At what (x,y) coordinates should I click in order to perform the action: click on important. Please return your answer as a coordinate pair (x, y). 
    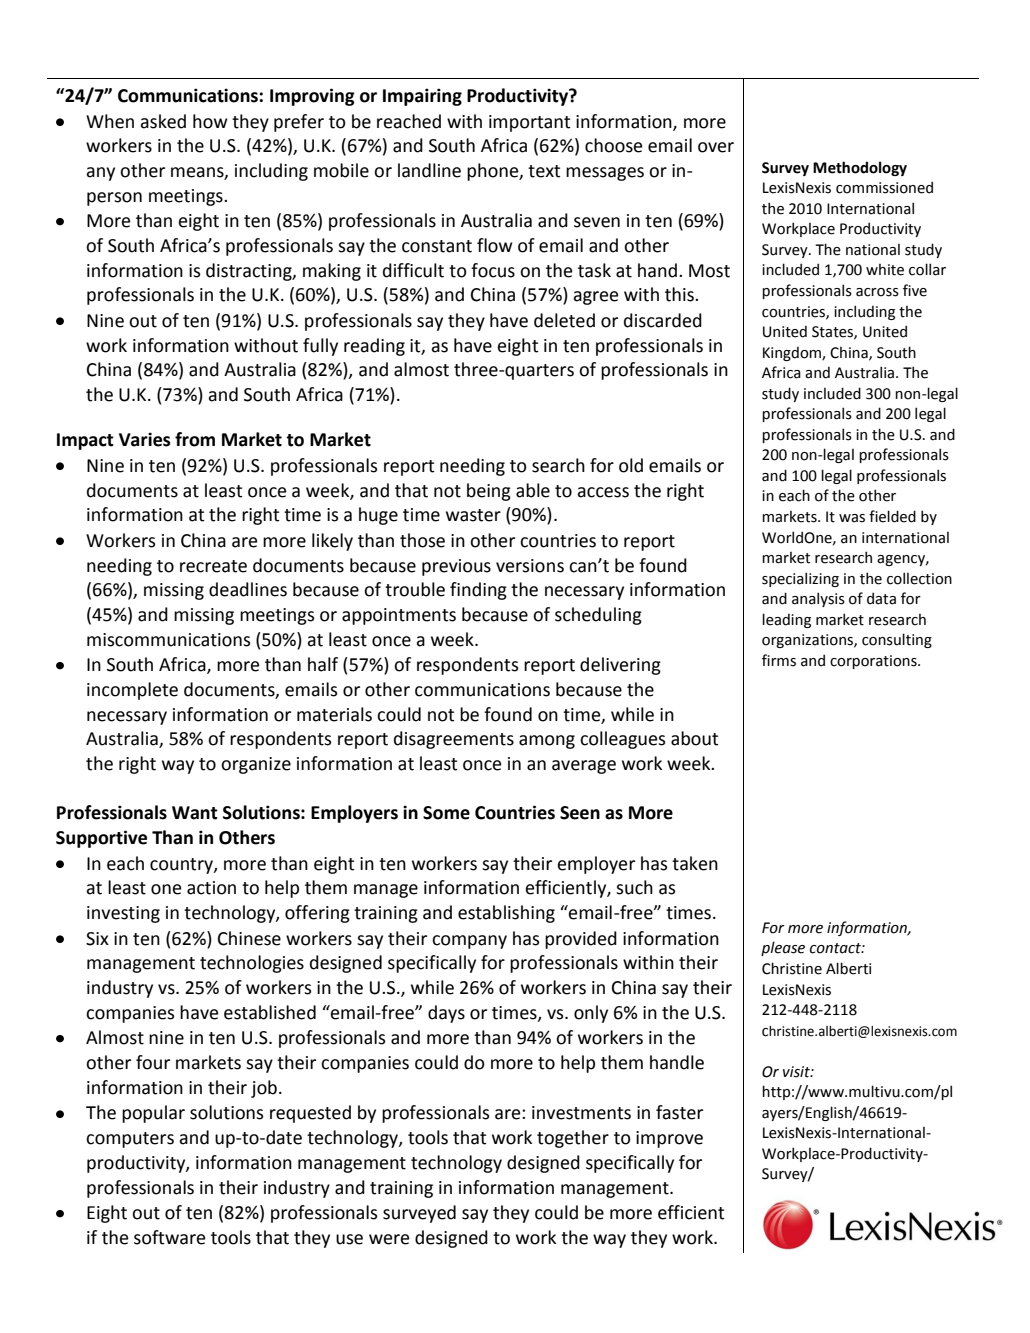
    Looking at the image, I should click on (530, 123).
